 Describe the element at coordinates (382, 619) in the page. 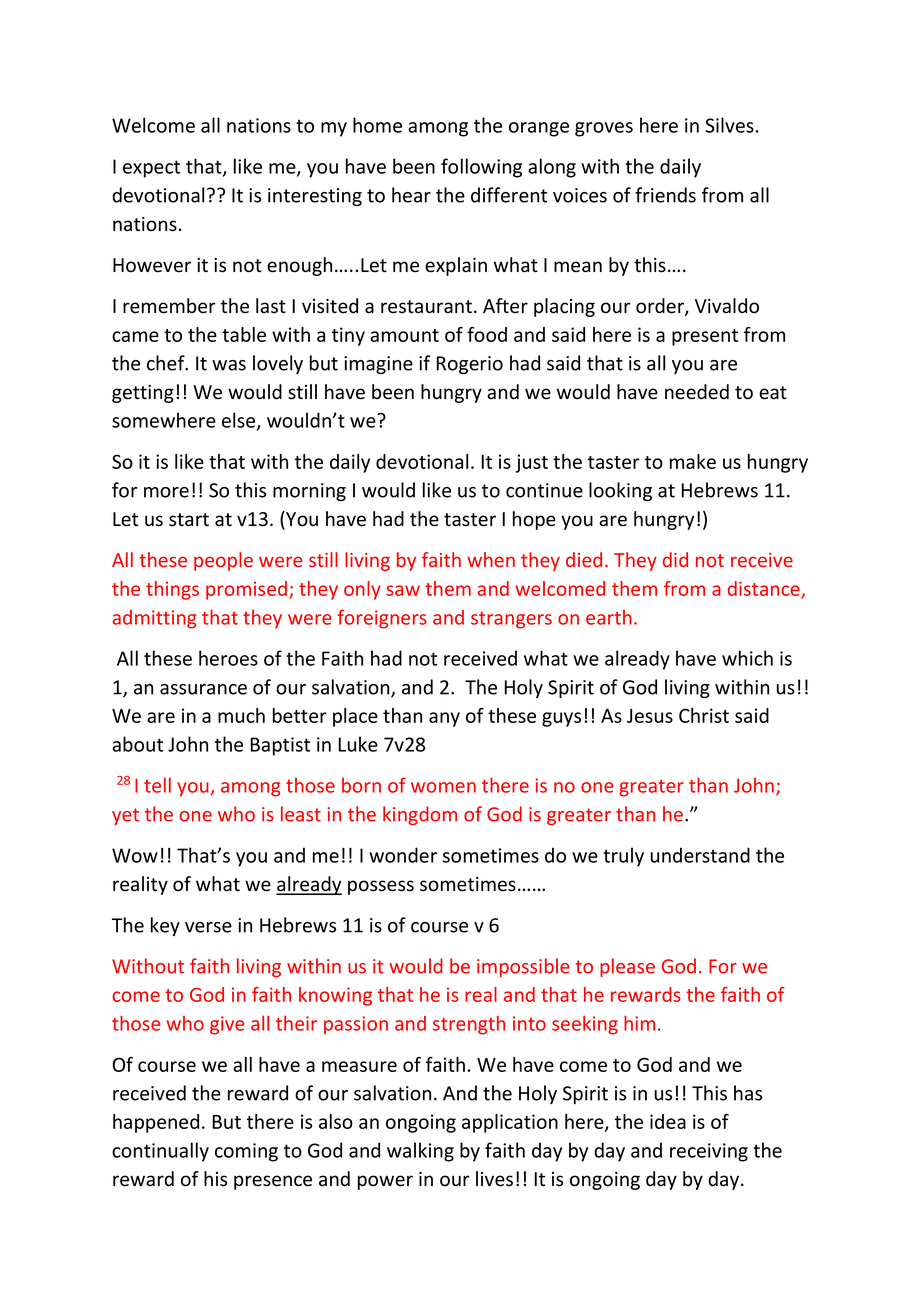

I see `foreigners` at that location.
